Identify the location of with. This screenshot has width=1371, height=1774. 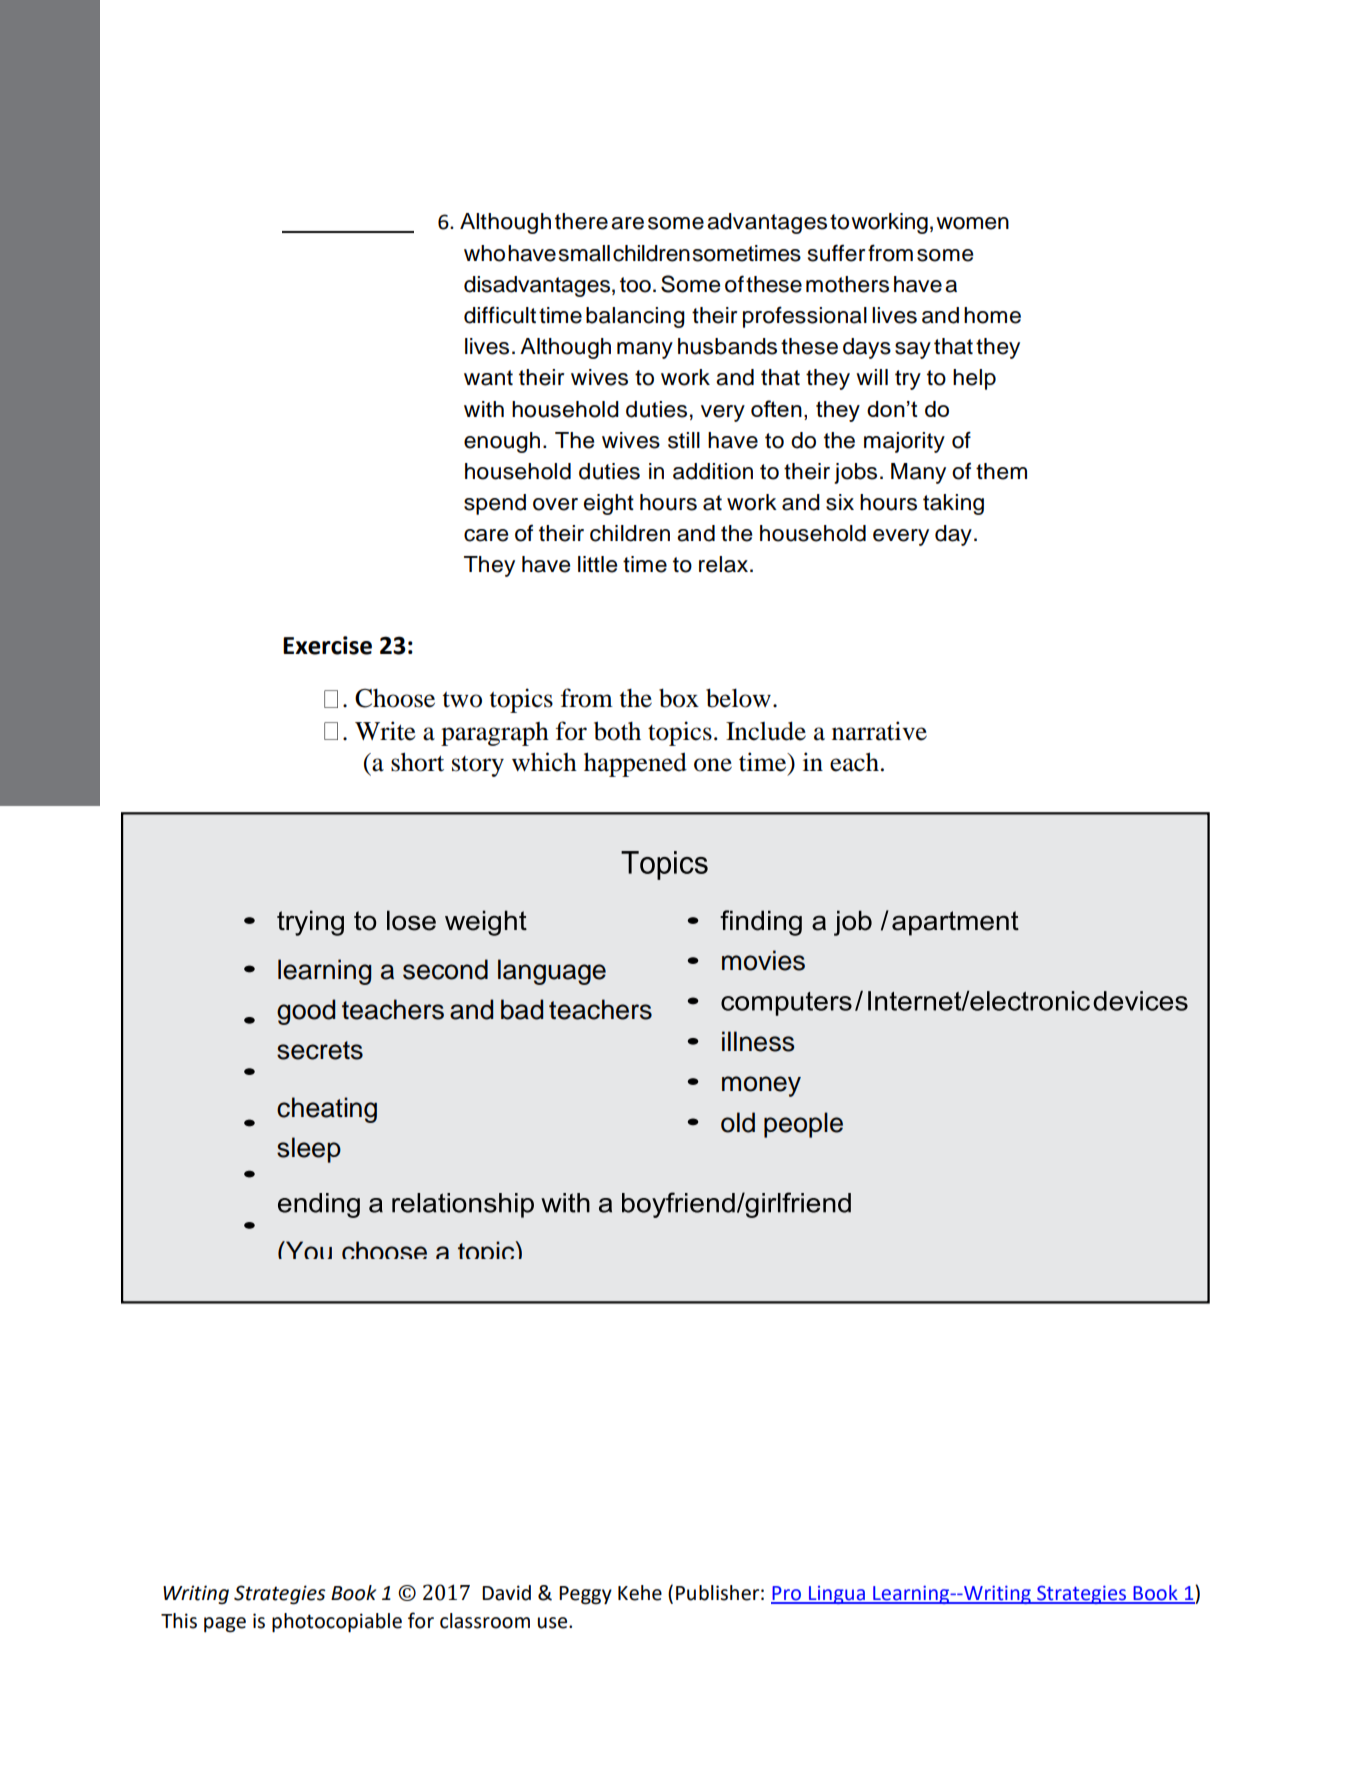
(484, 409).
